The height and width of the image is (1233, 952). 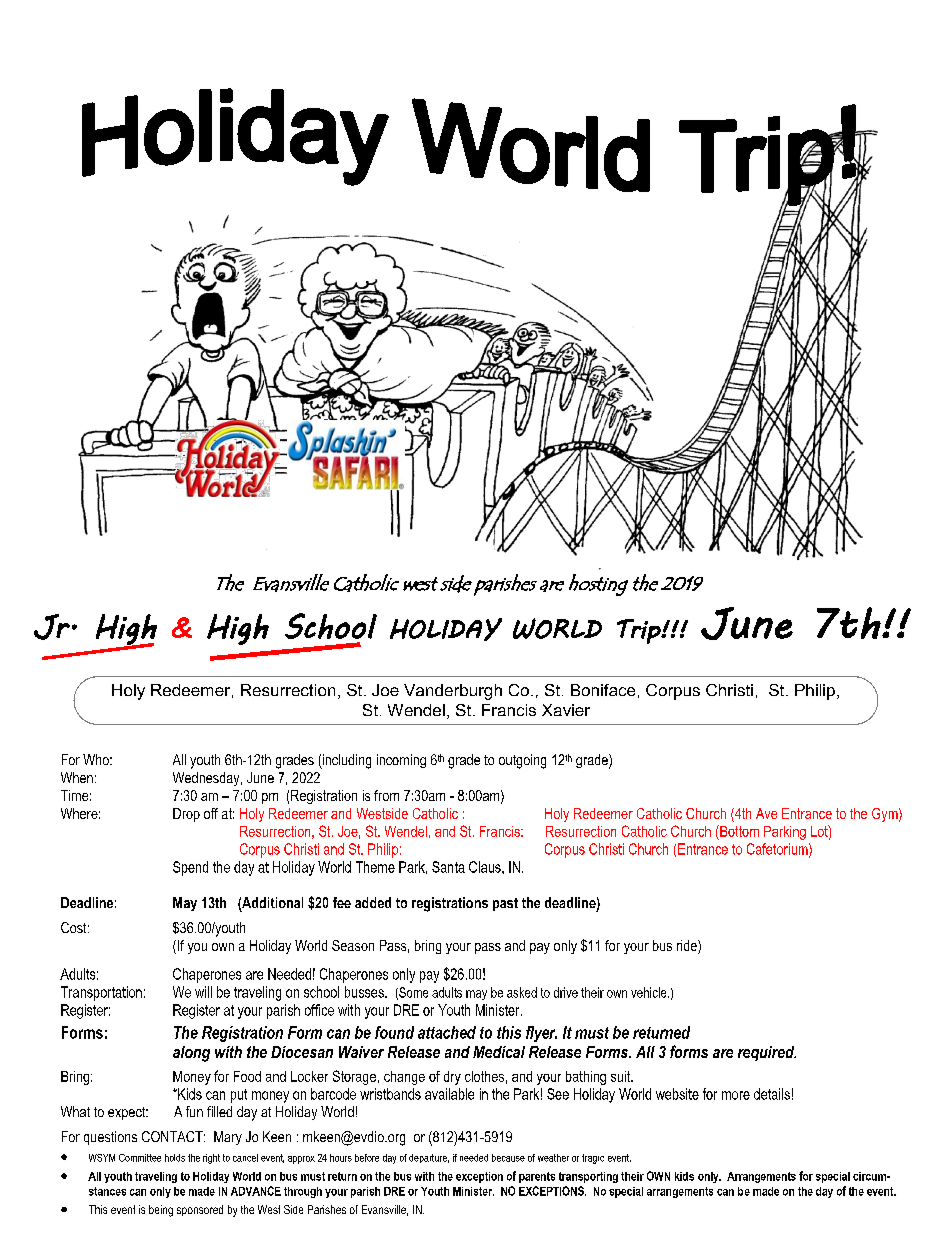 I want to click on When, so click(x=77, y=777).
